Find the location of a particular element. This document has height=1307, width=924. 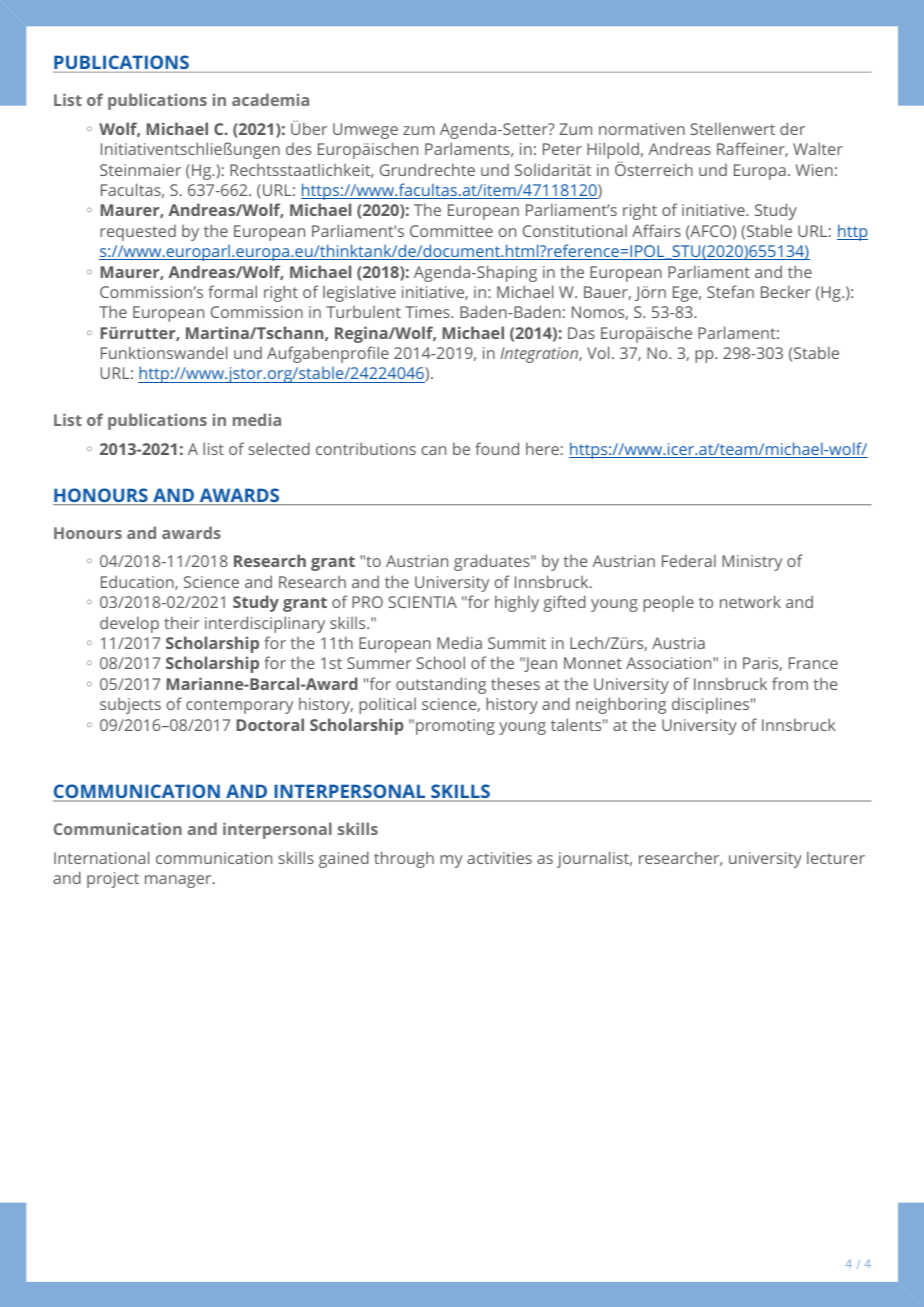

academia is located at coordinates (270, 99).
